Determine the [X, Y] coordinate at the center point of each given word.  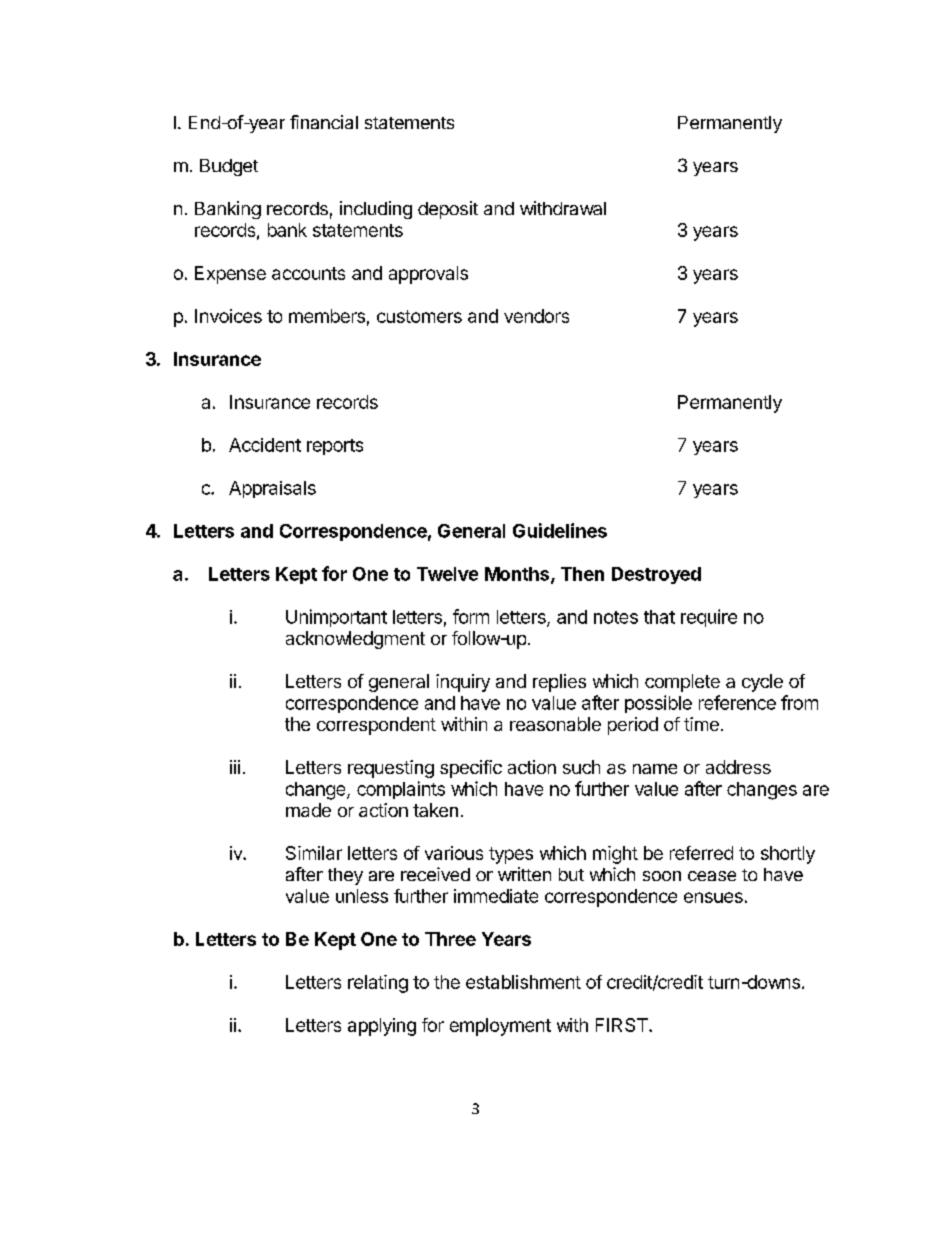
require [709, 618]
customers [419, 316]
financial [324, 122]
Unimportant [336, 618]
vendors [536, 316]
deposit [448, 210]
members [327, 316]
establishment [523, 982]
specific [471, 769]
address [738, 767]
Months [518, 575]
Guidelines [560, 530]
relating [378, 984]
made [308, 810]
